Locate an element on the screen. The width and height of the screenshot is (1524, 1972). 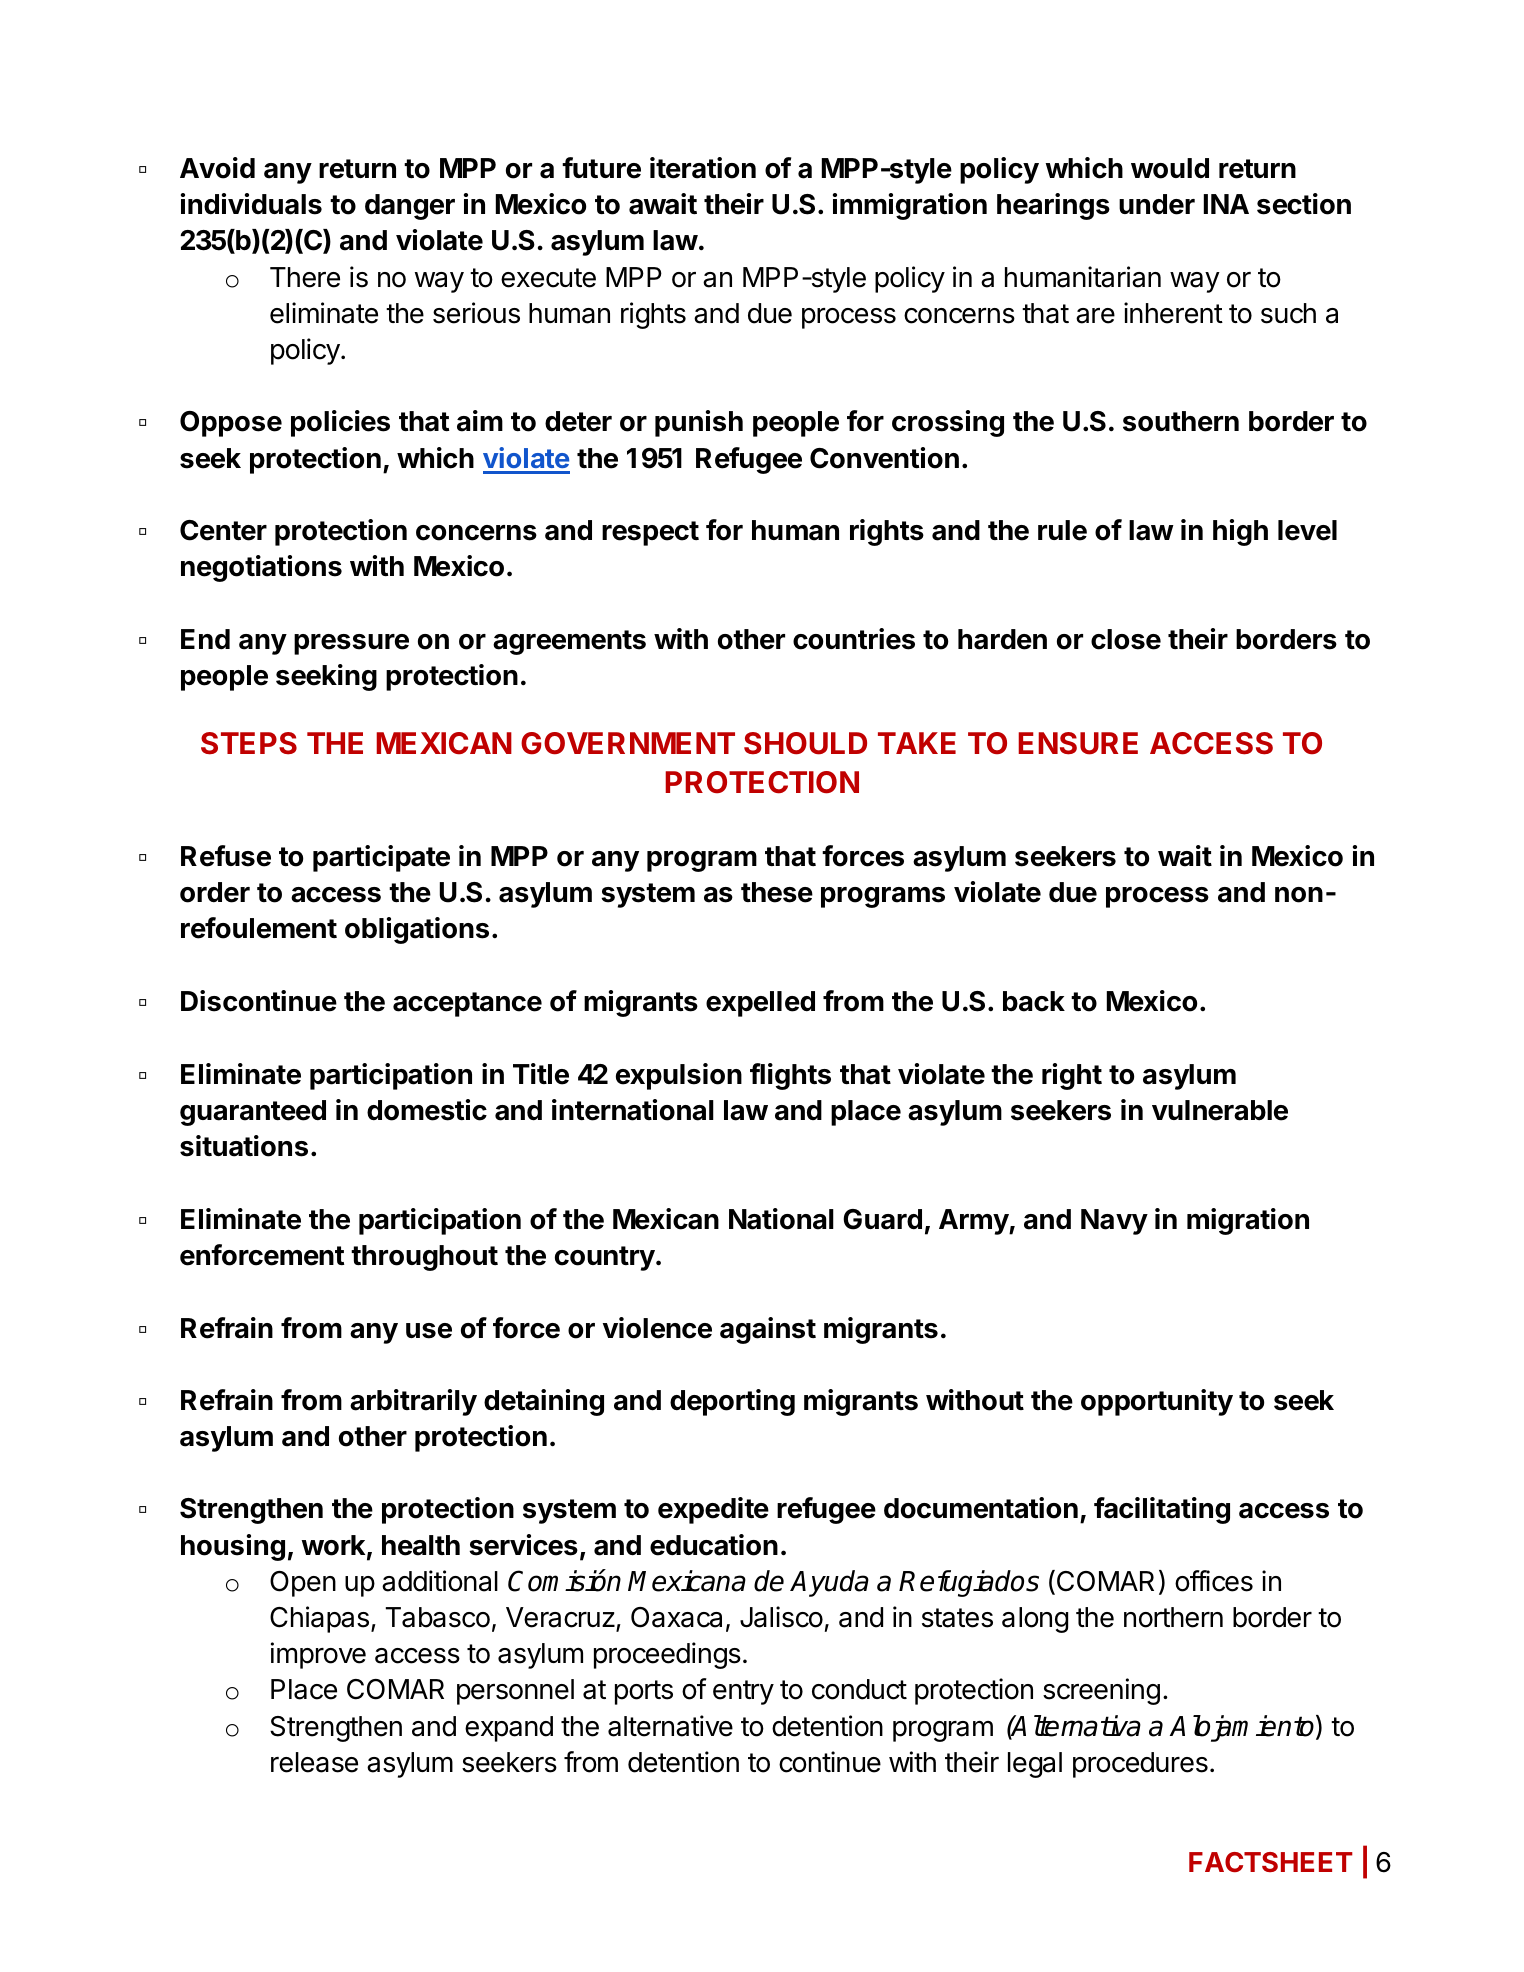
STEPS is located at coordinates (249, 743).
